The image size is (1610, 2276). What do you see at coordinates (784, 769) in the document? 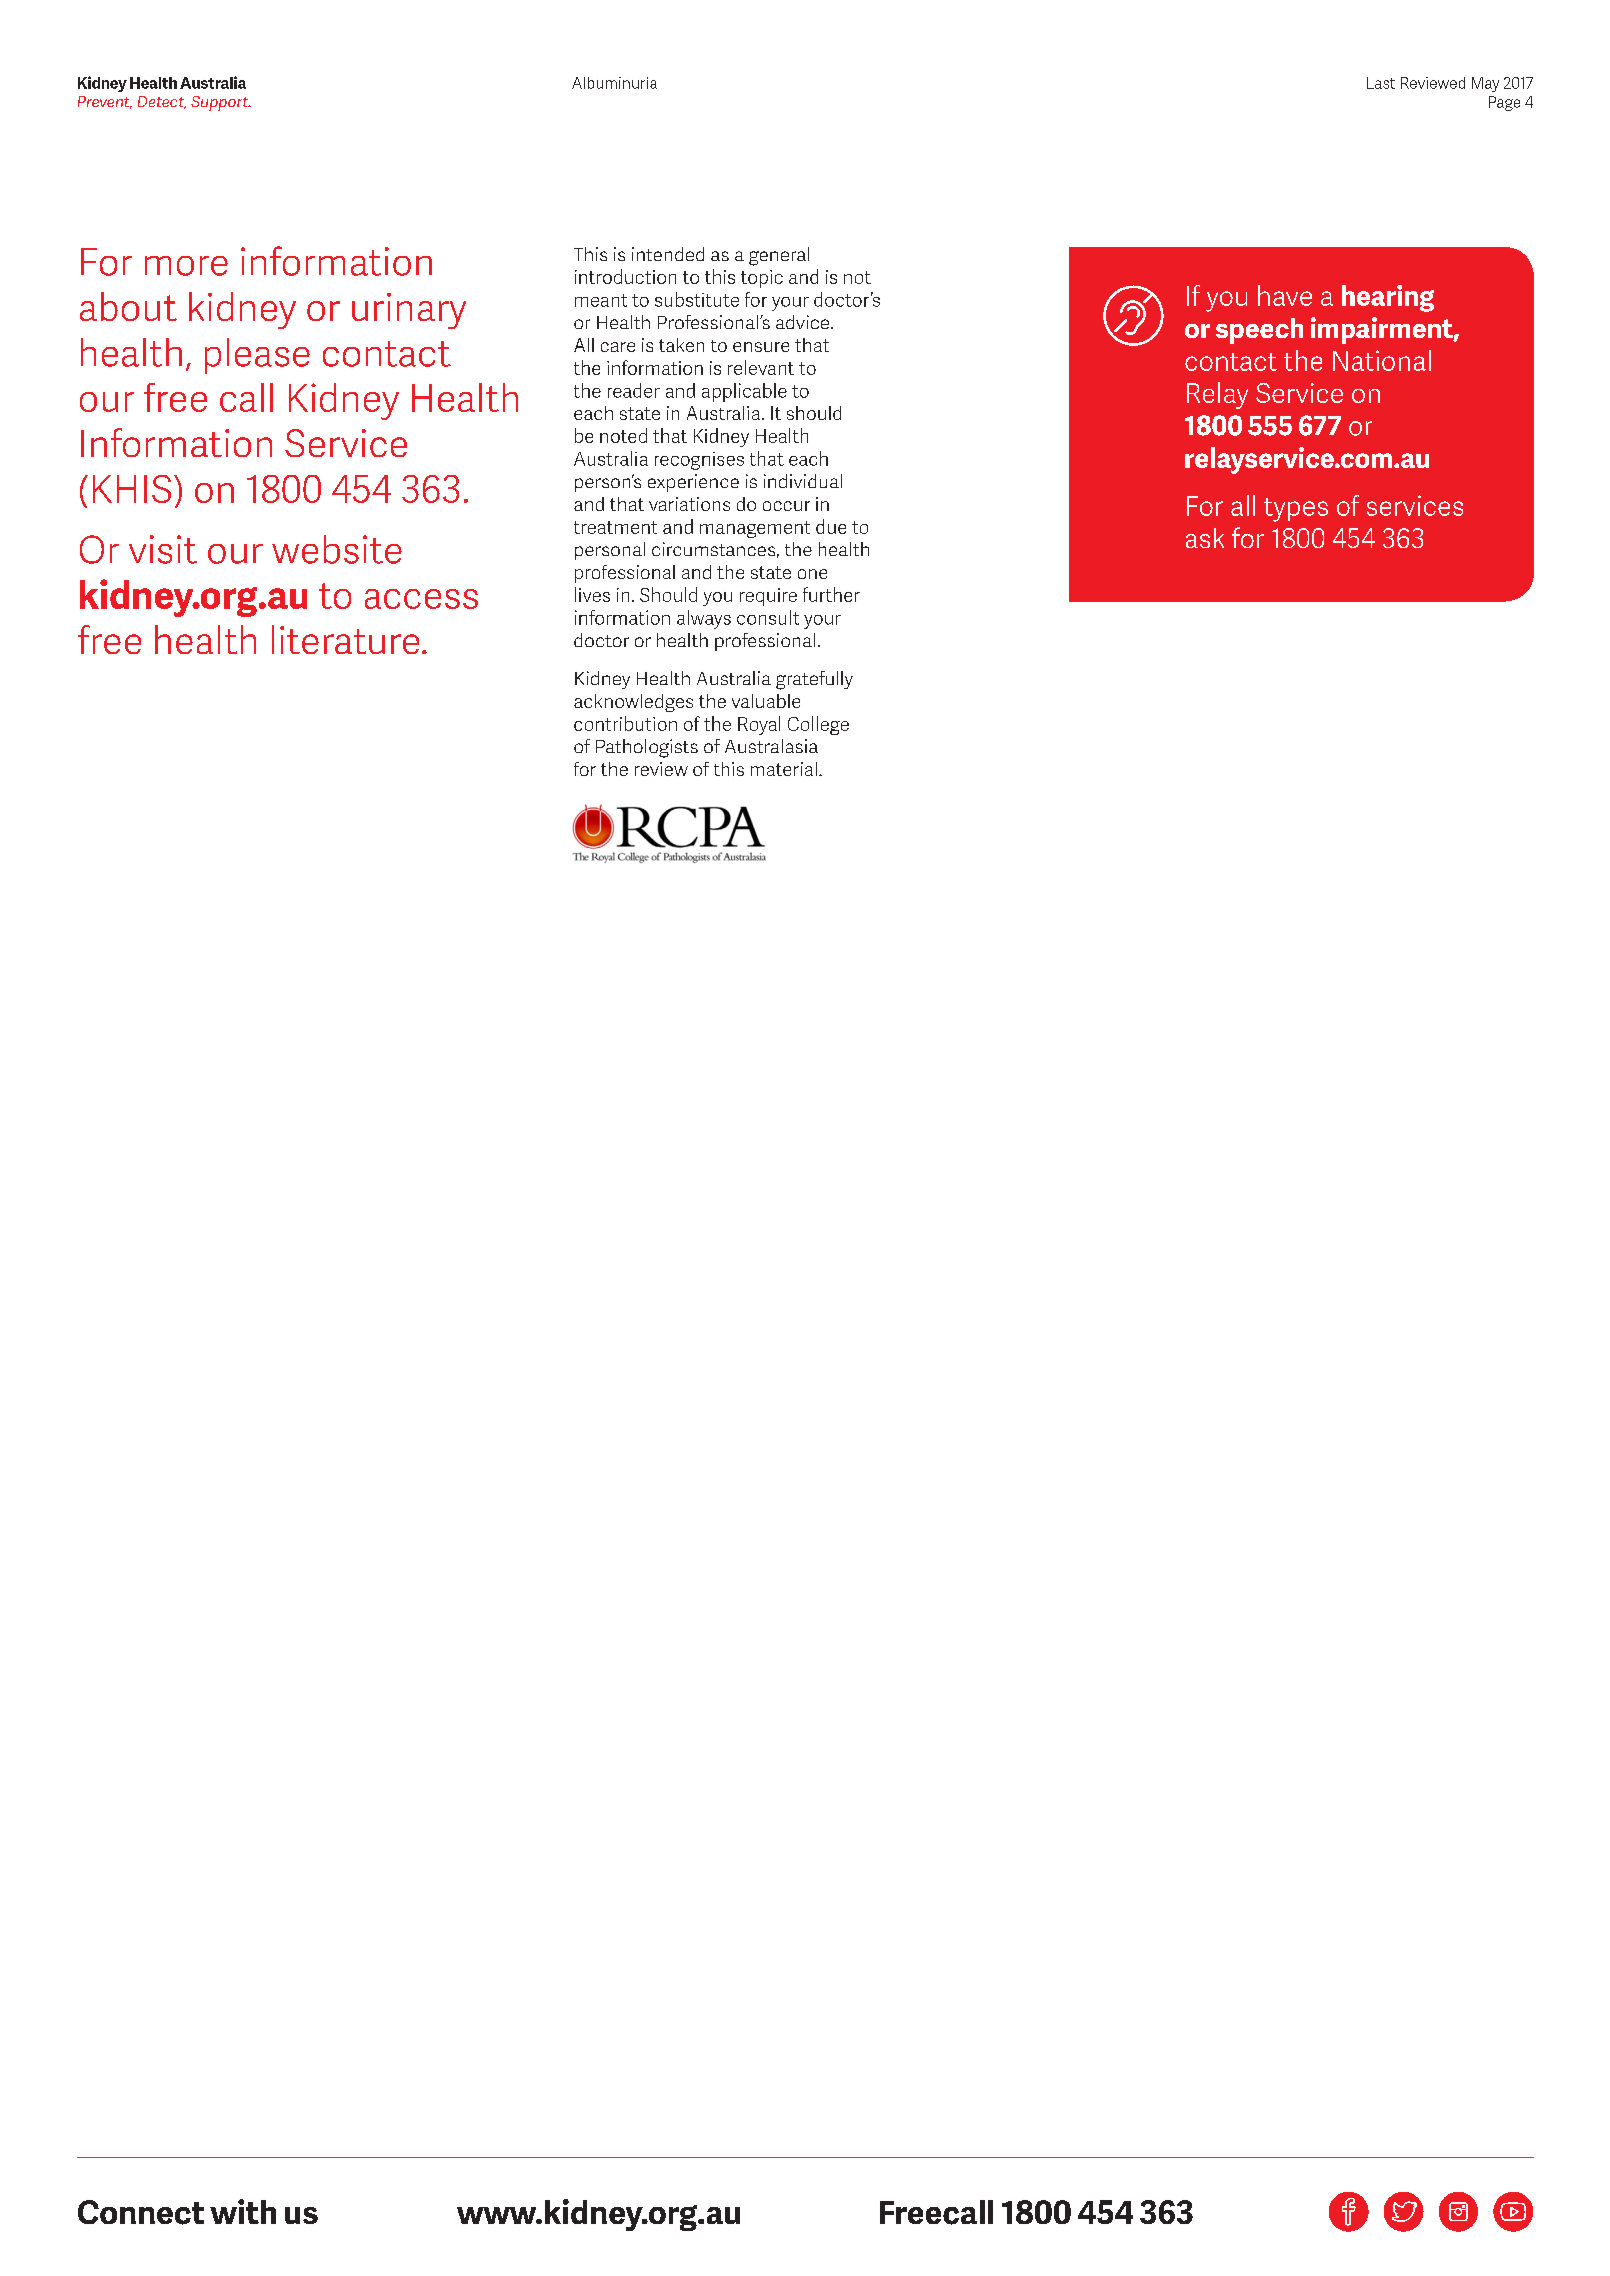
I see `material` at bounding box center [784, 769].
